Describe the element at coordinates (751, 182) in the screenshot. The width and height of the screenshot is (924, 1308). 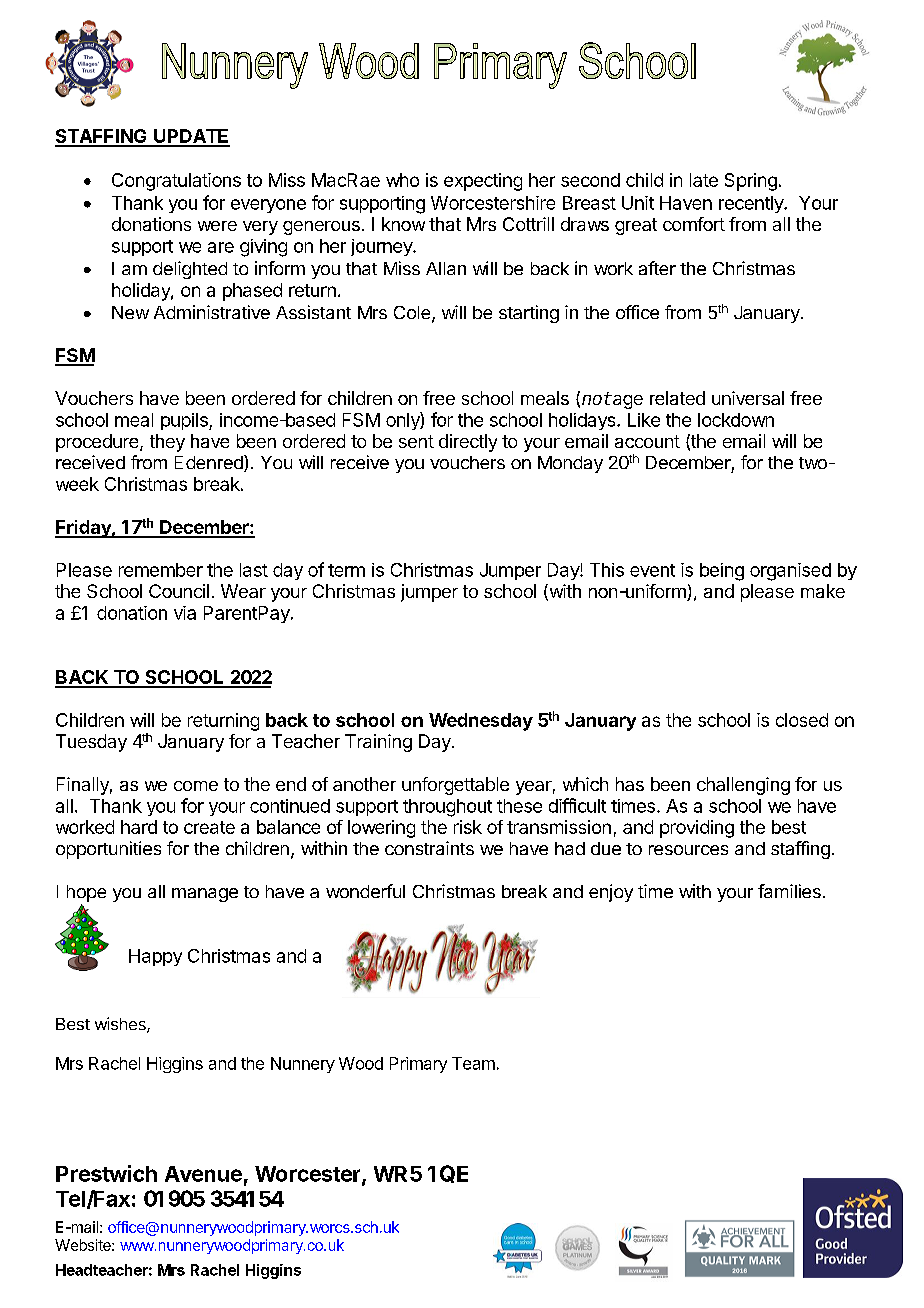
I see `Spring` at that location.
